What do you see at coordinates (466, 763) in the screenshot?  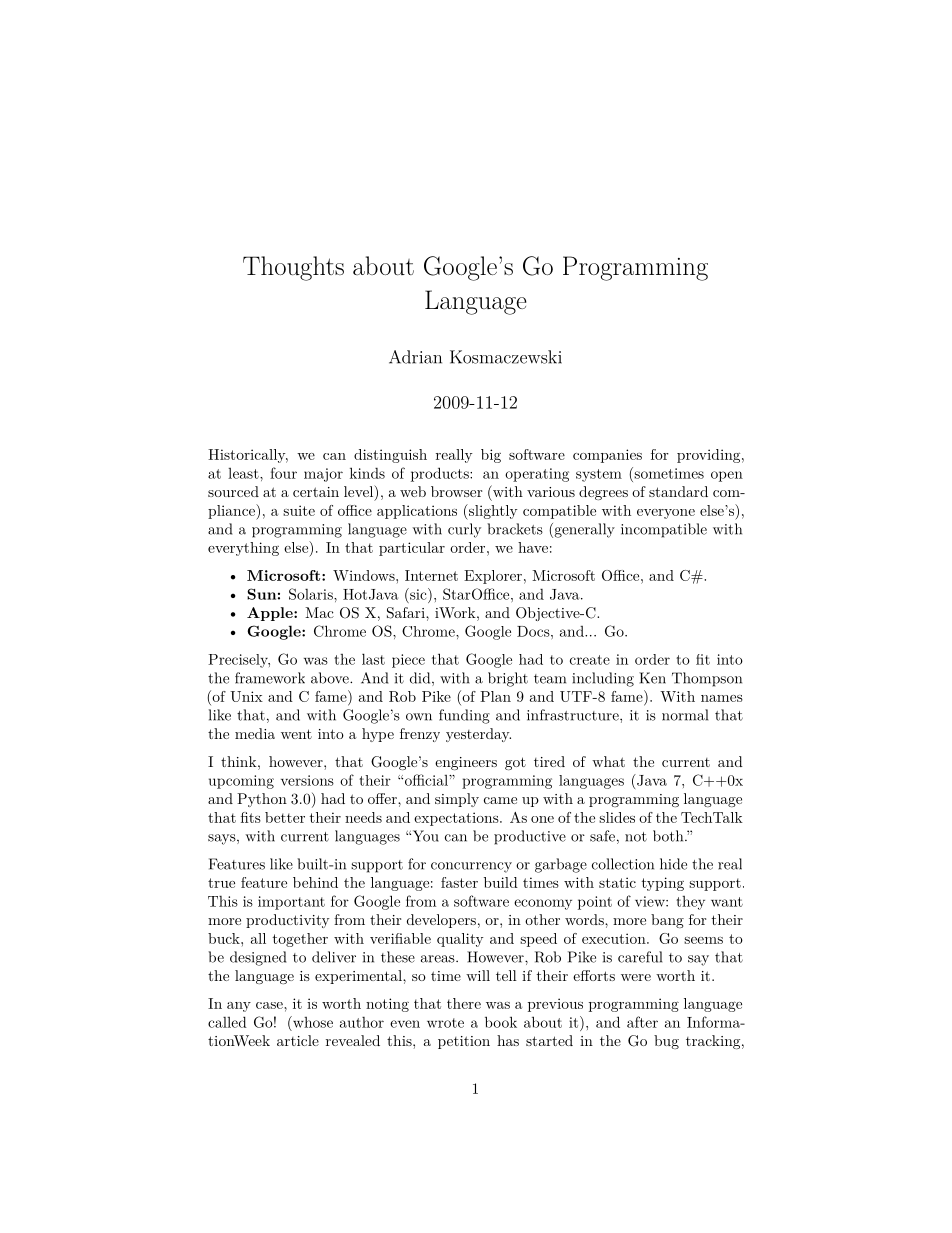 I see `engineers` at bounding box center [466, 763].
